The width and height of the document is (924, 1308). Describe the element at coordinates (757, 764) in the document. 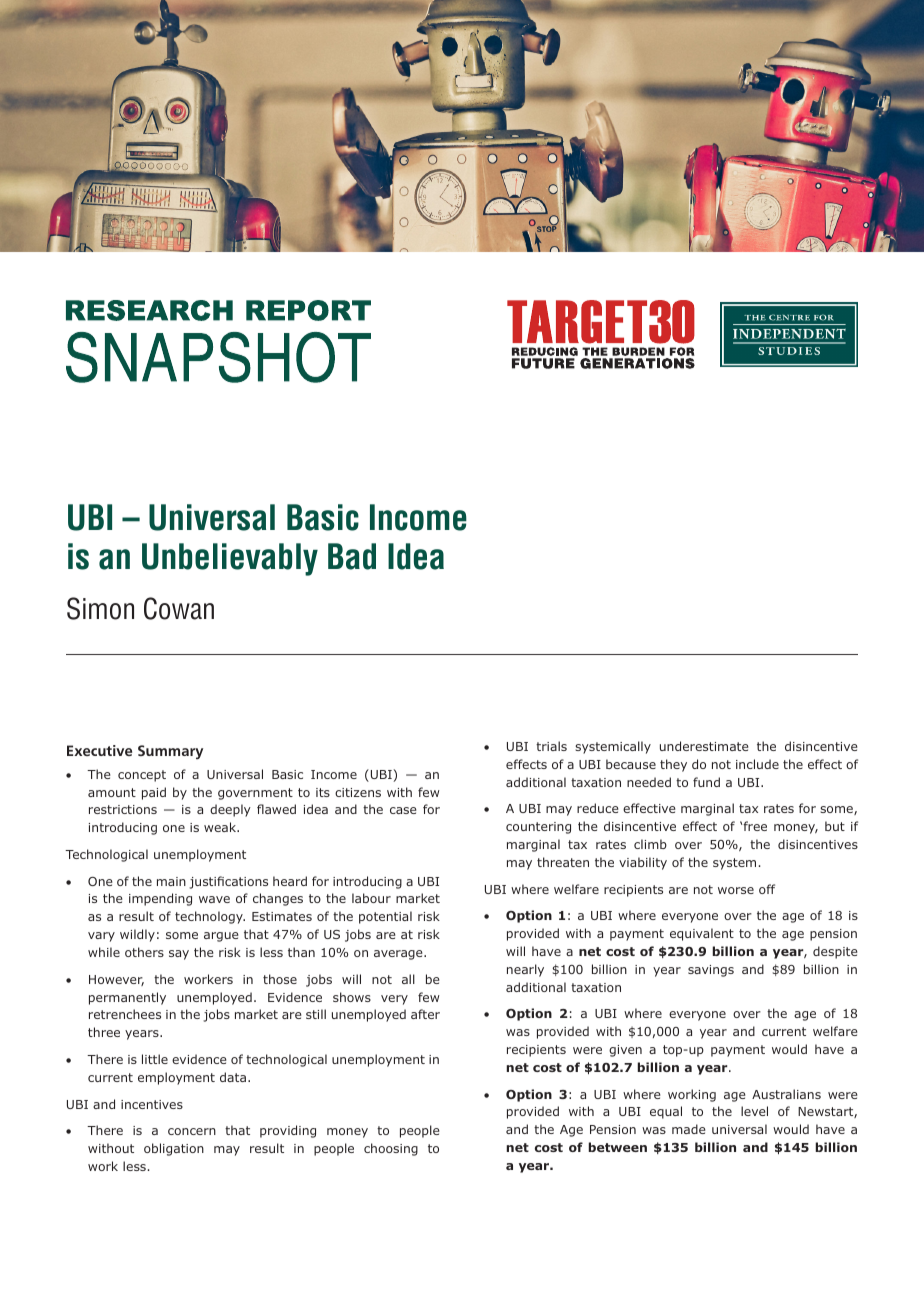

I see `include` at that location.
